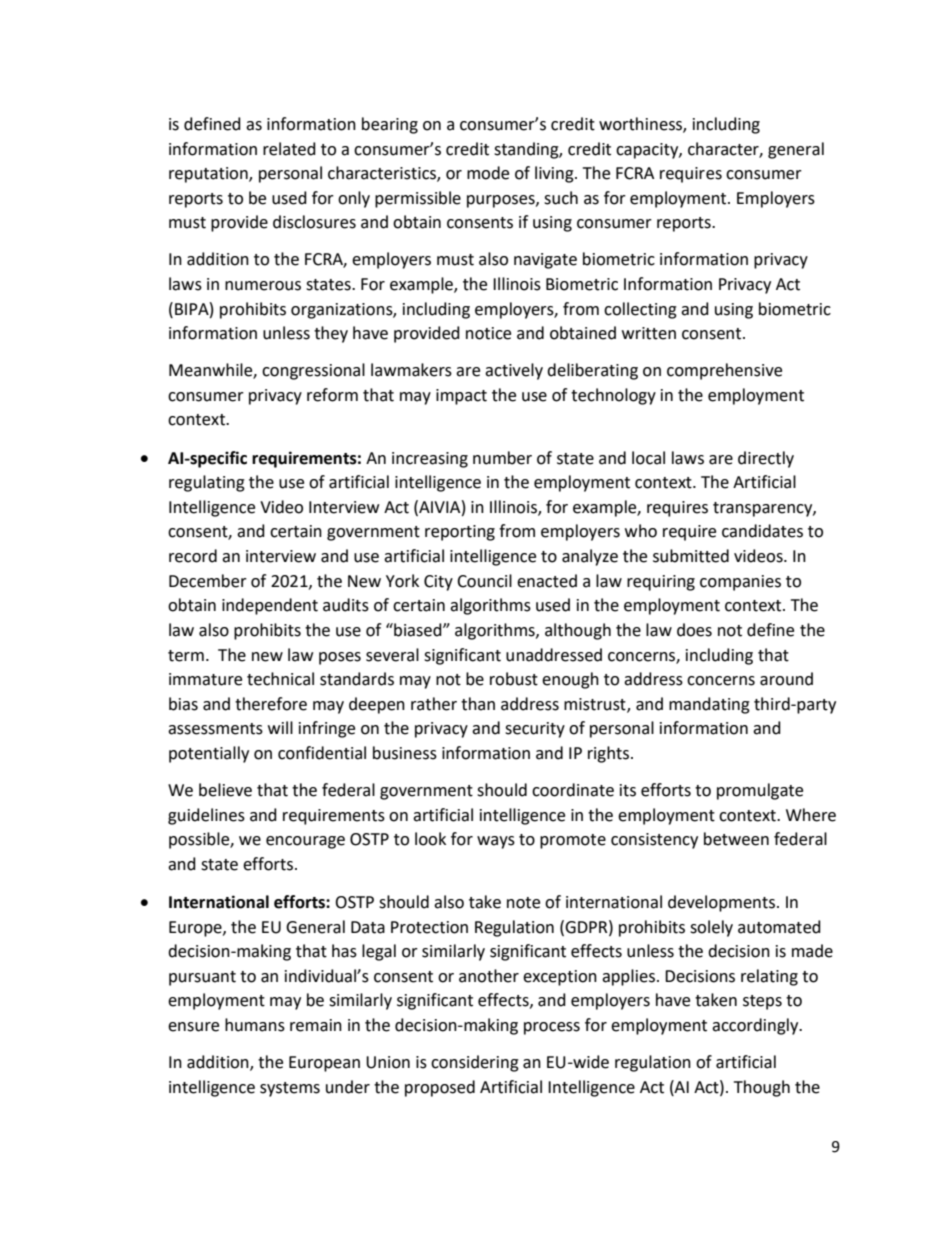  I want to click on number, so click(502, 458).
